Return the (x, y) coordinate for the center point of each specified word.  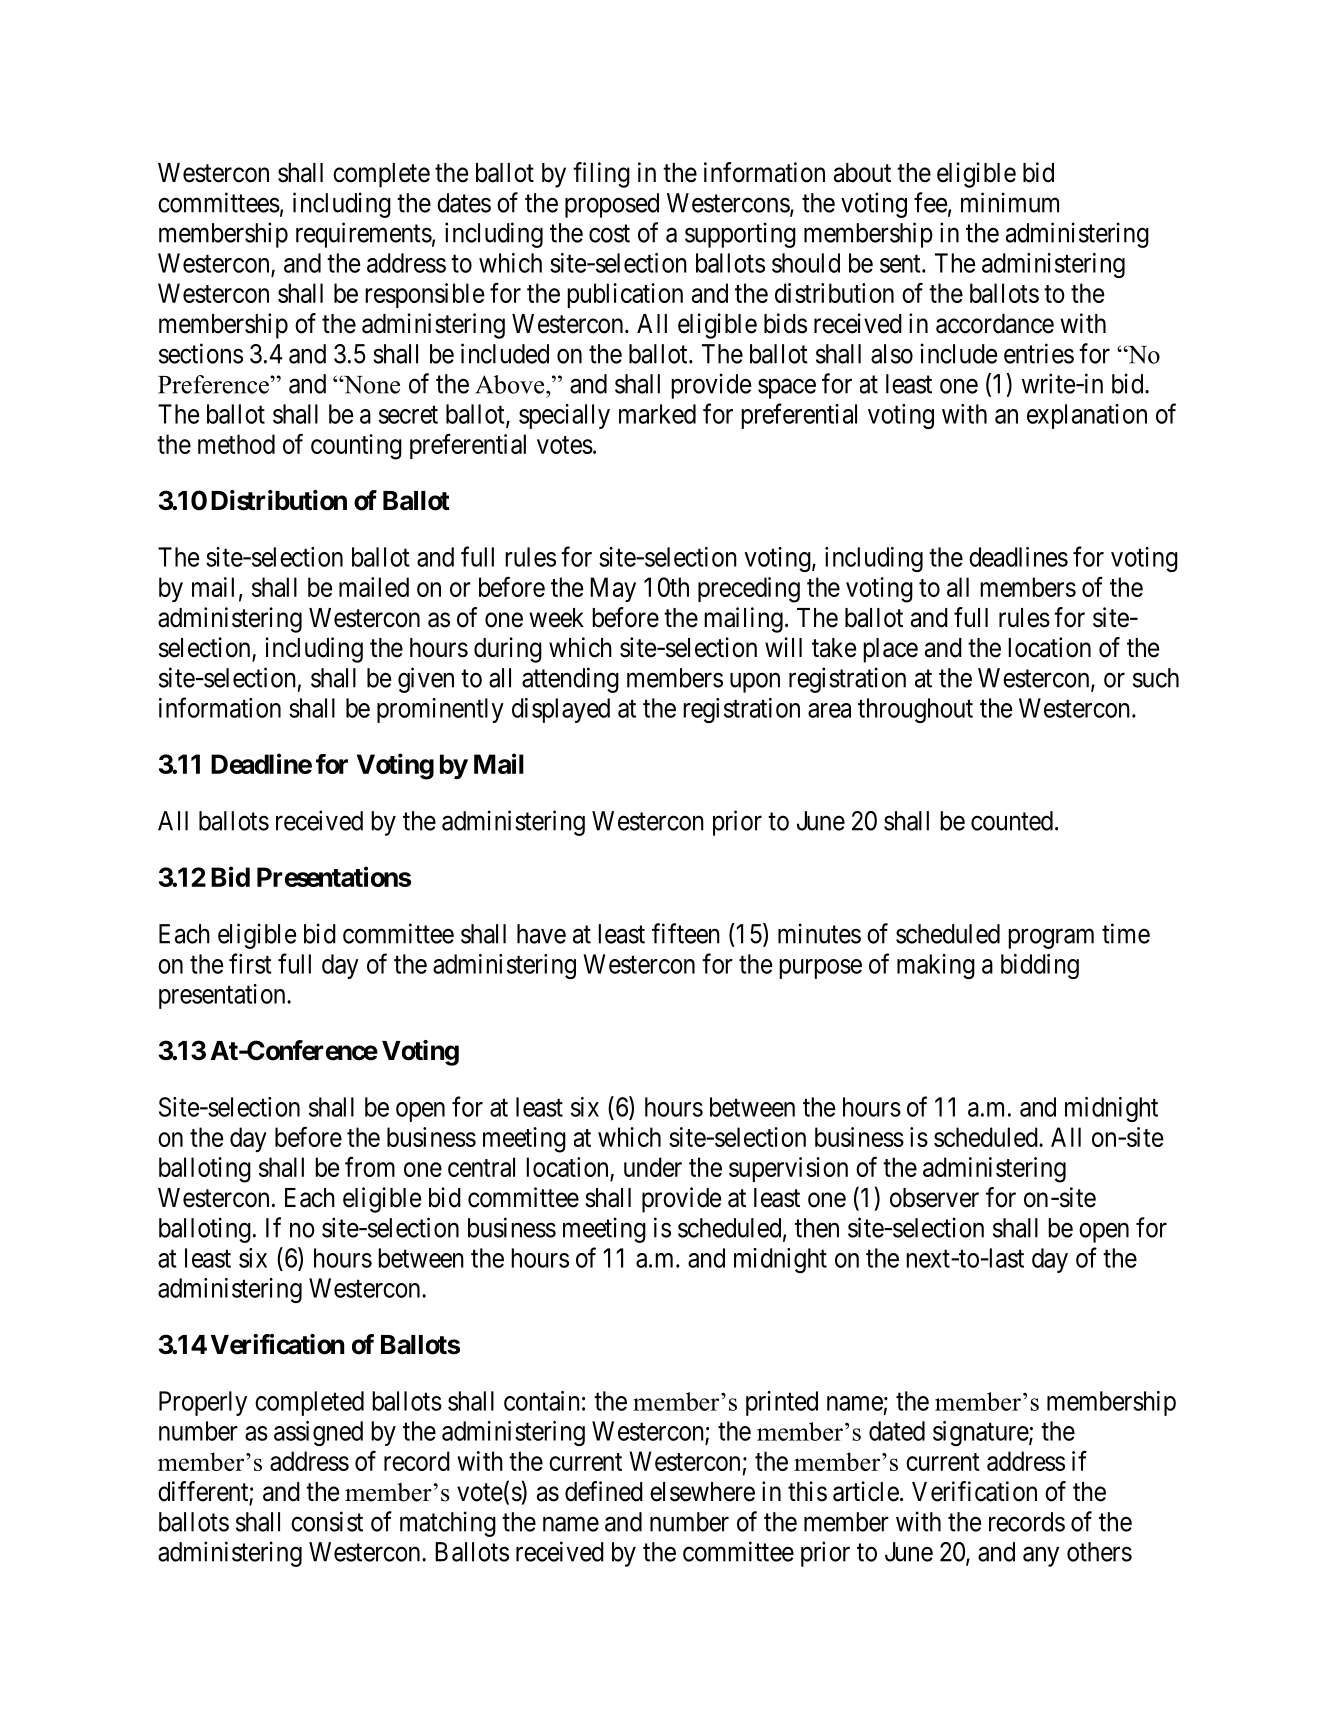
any (1041, 1557)
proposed (612, 205)
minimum (1010, 202)
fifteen (686, 933)
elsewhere (702, 1492)
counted (1012, 821)
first (250, 963)
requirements (364, 235)
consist (327, 1521)
